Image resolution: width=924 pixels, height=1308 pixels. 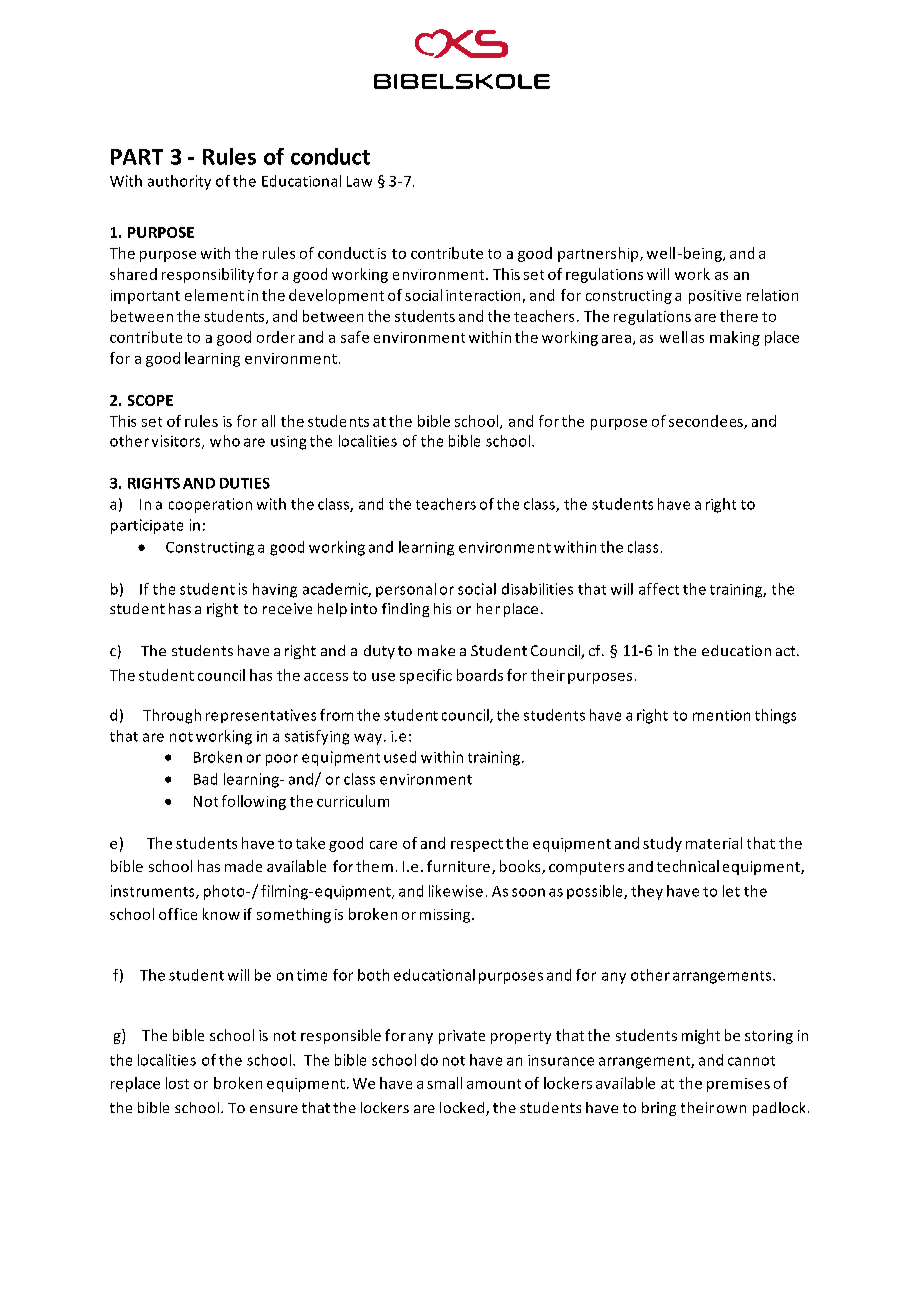 What do you see at coordinates (179, 182) in the page?
I see `authority` at bounding box center [179, 182].
